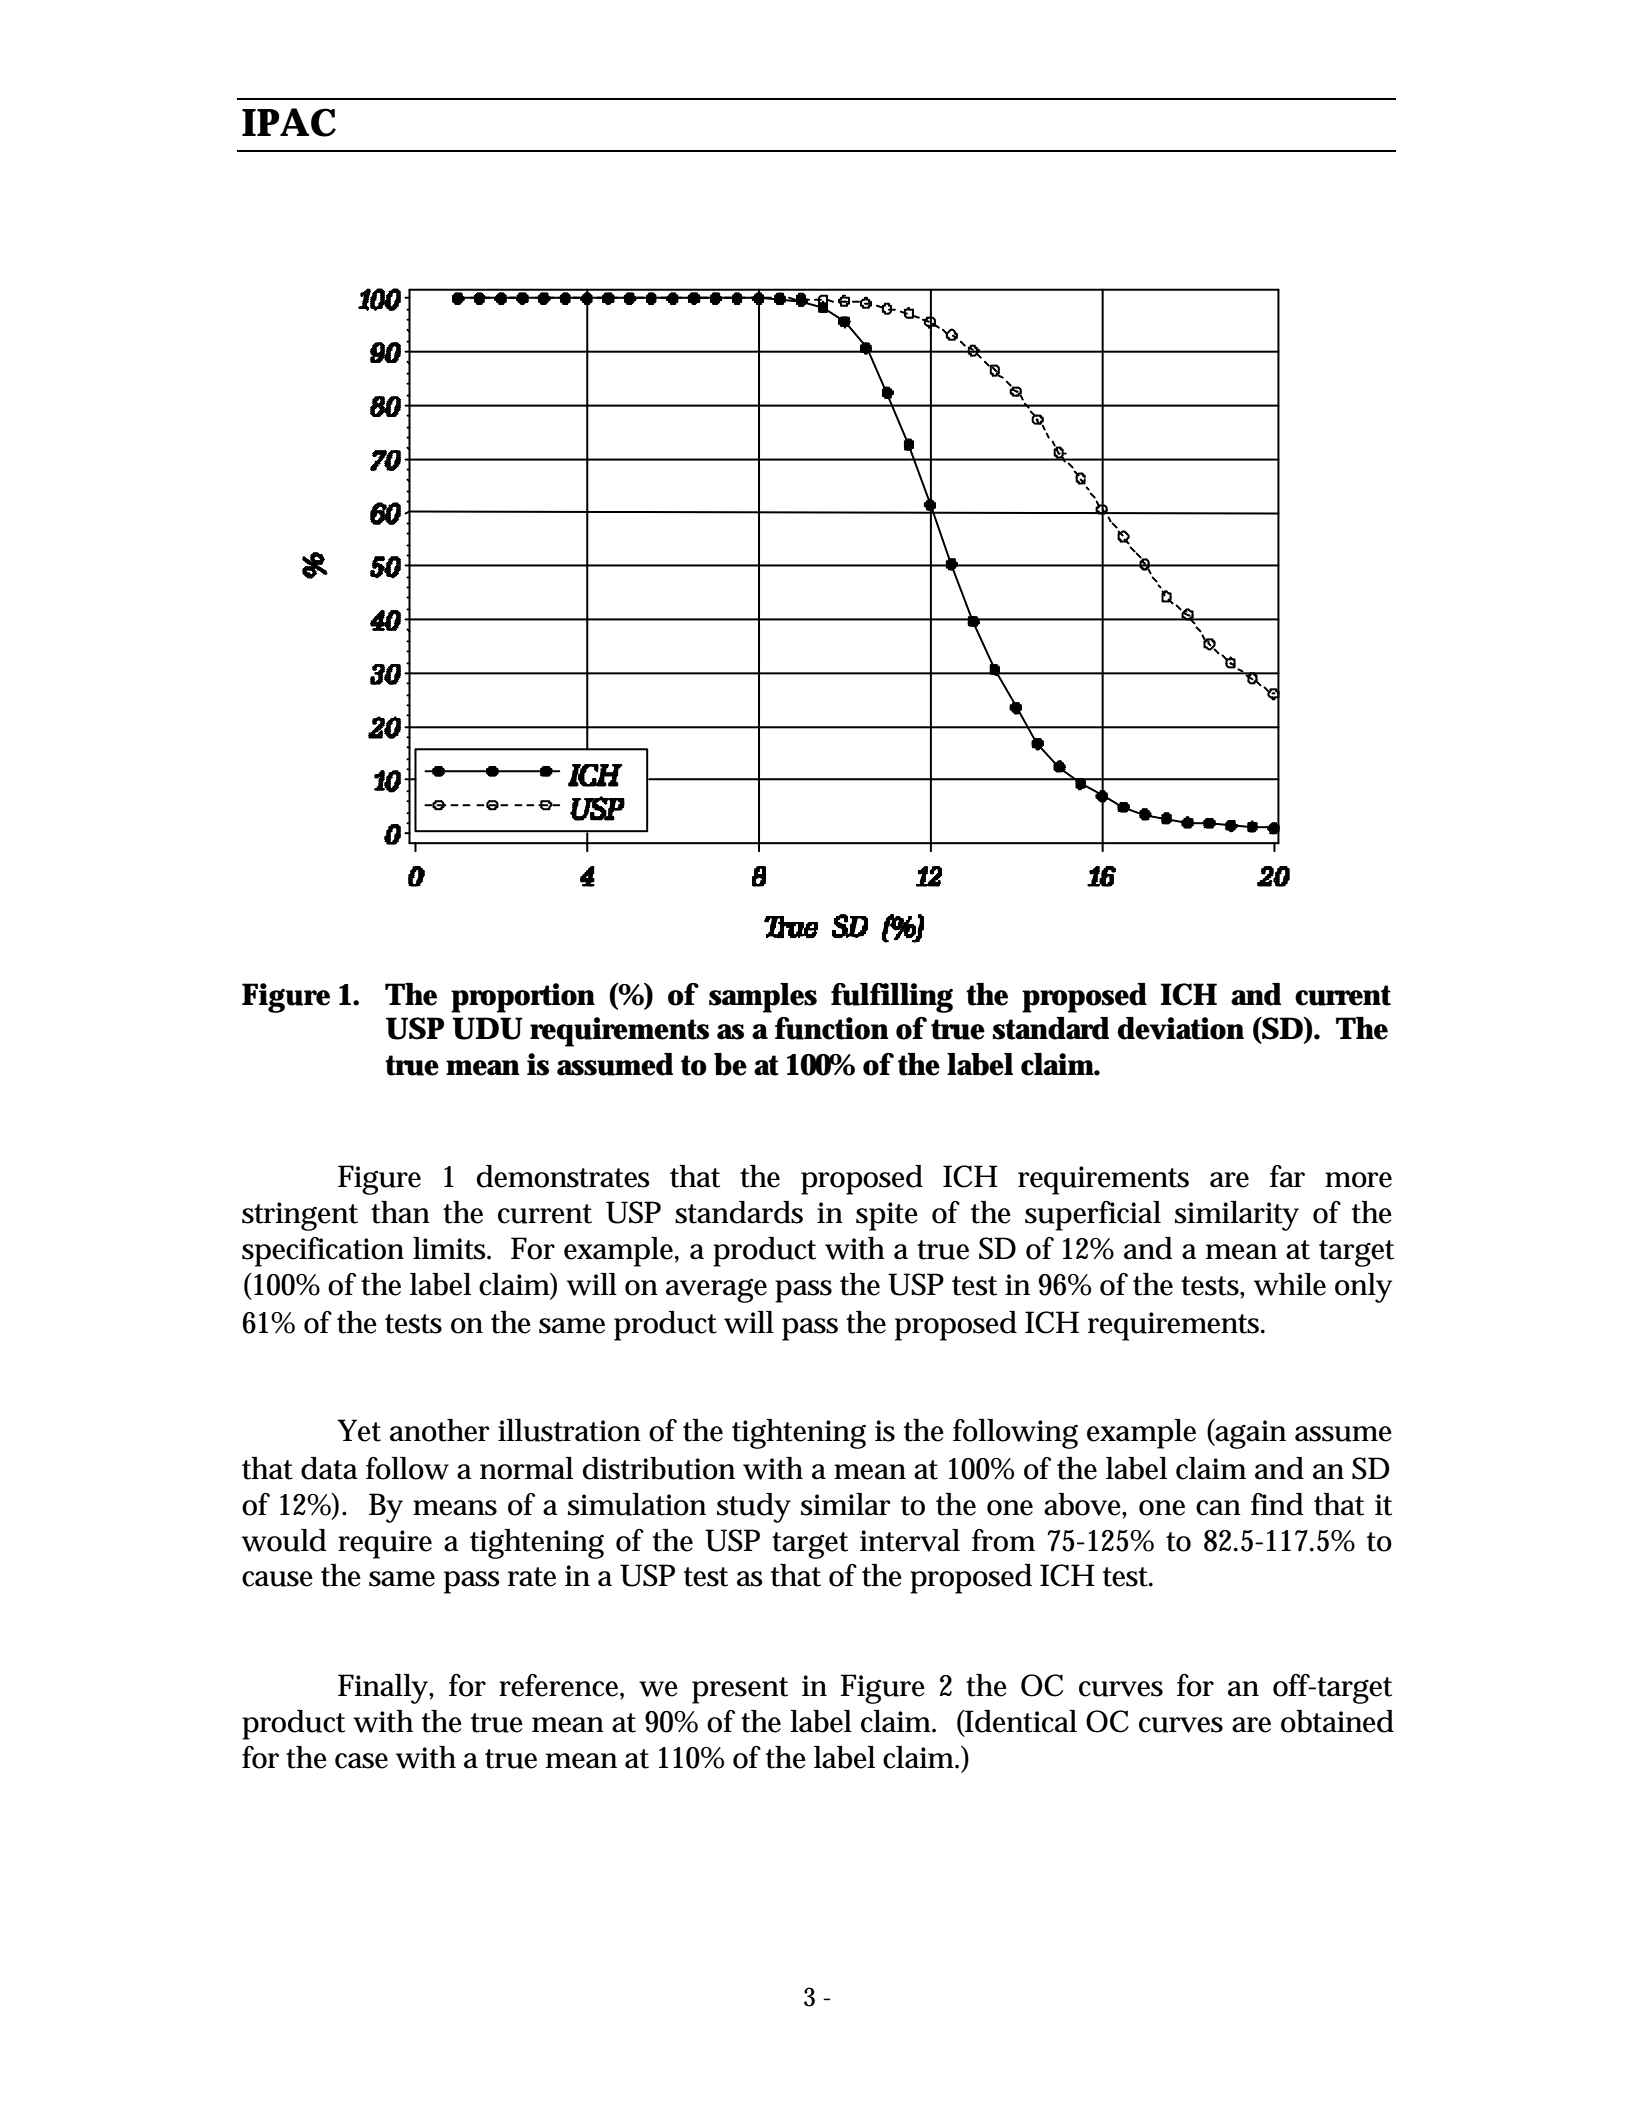  I want to click on samples, so click(763, 998).
